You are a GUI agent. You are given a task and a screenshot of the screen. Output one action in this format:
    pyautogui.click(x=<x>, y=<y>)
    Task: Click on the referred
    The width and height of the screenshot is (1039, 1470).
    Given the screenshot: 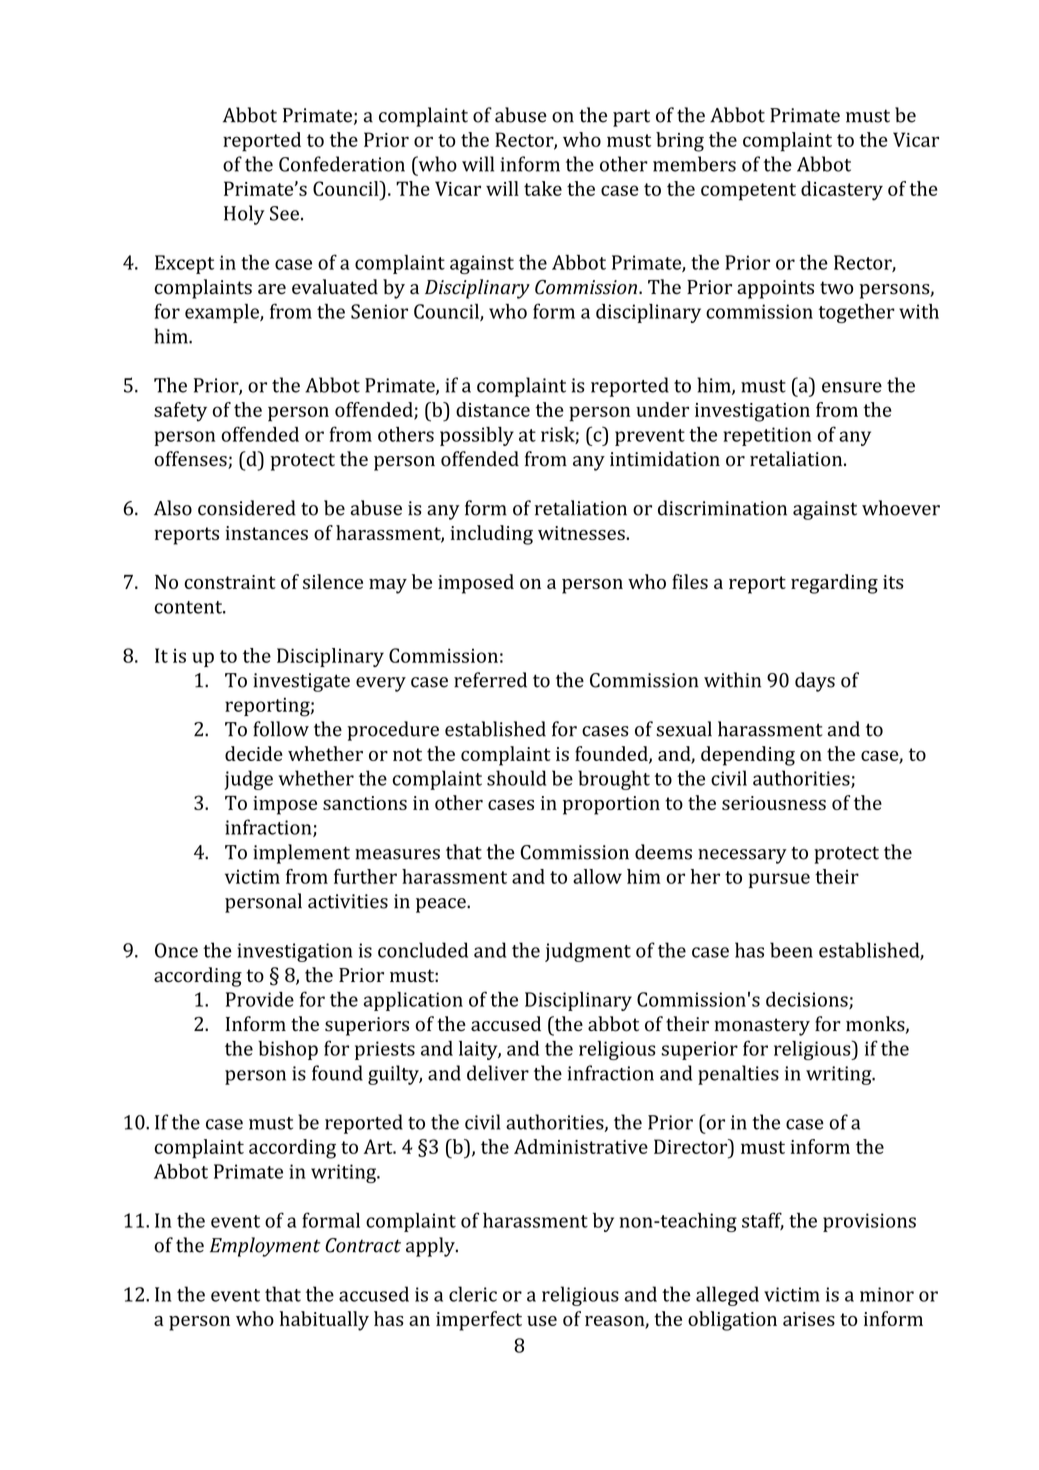 What is the action you would take?
    pyautogui.click(x=490, y=680)
